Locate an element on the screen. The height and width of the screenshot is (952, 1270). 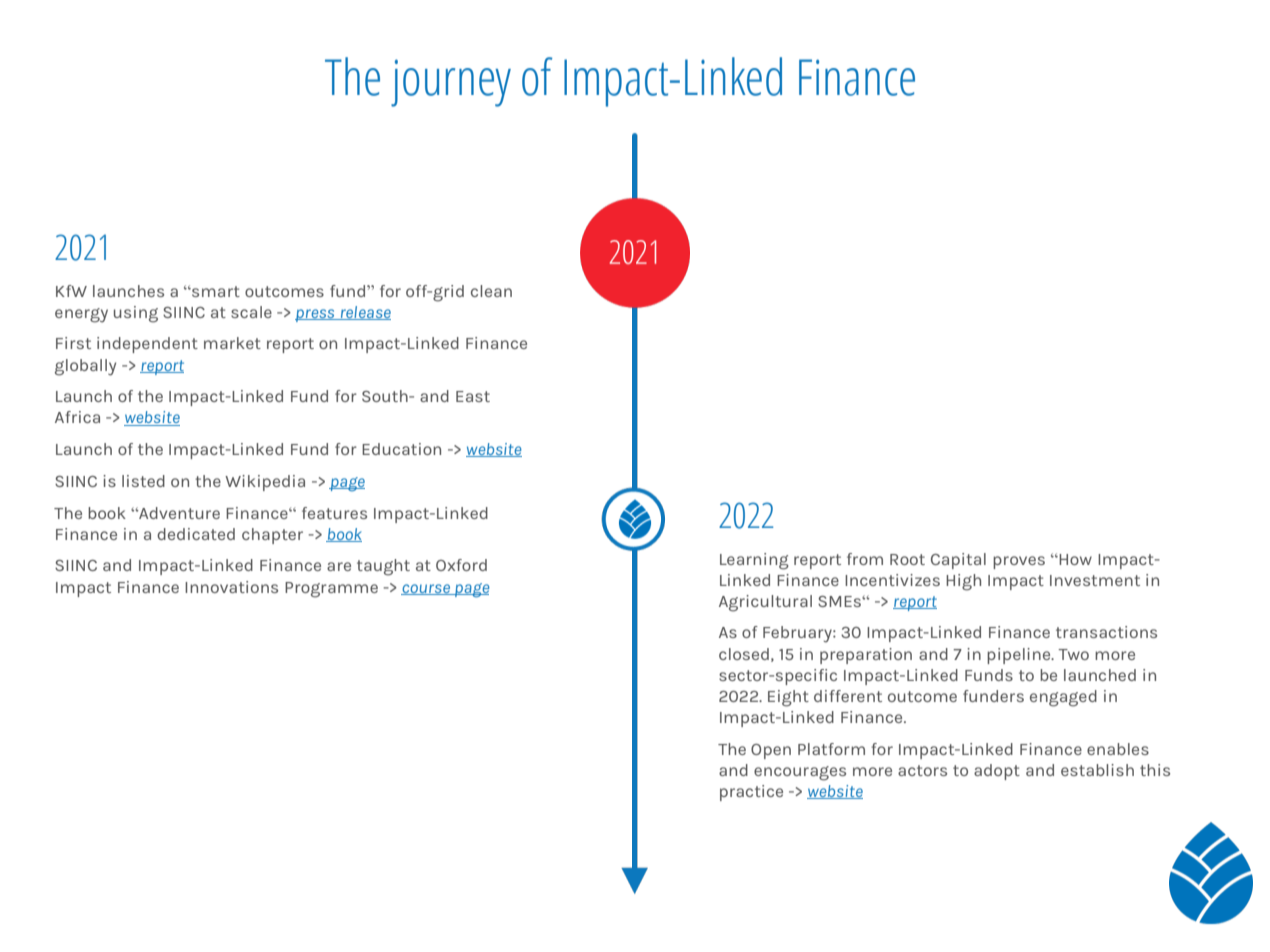
Open is located at coordinates (771, 751).
